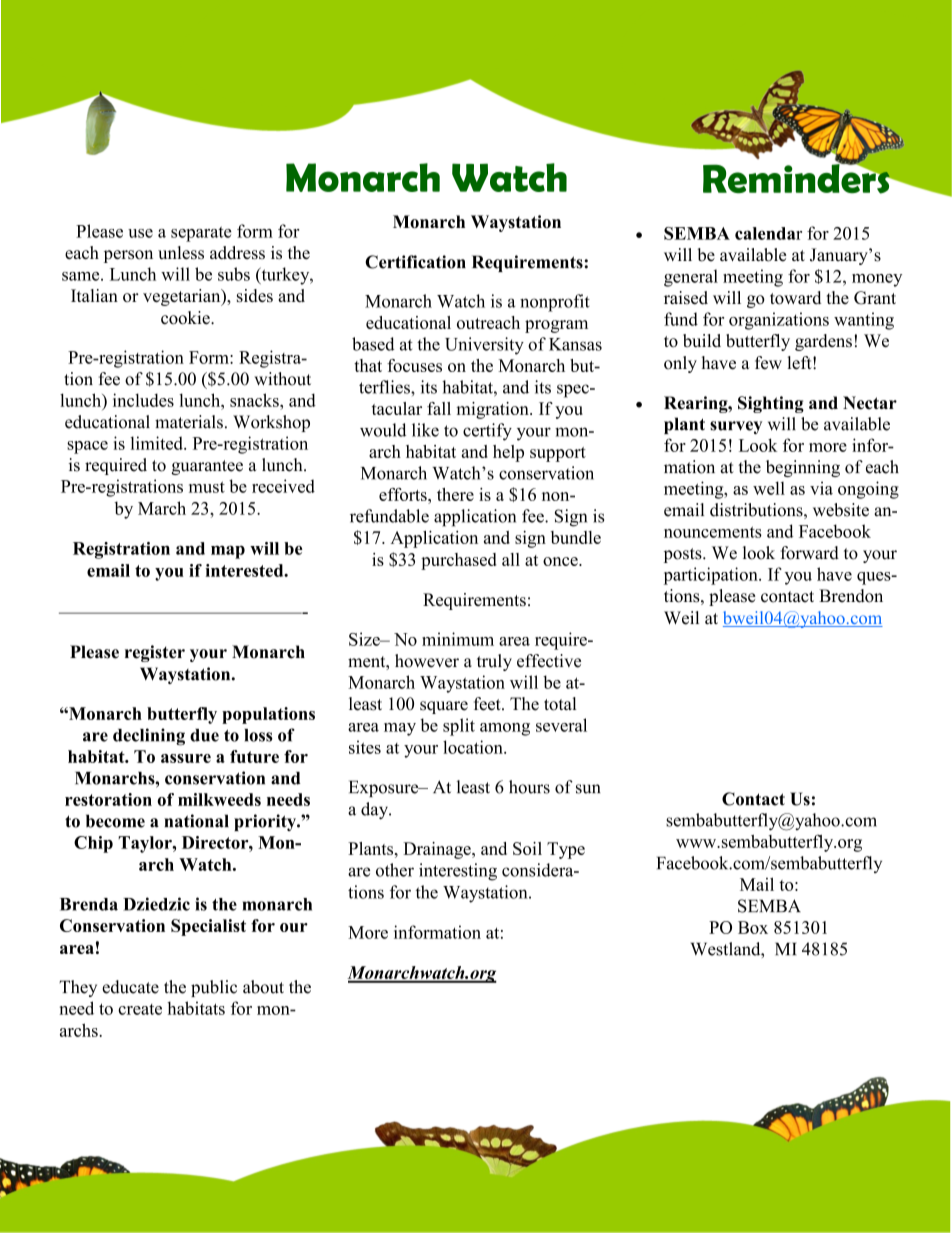 The image size is (952, 1233). I want to click on public, so click(214, 988).
